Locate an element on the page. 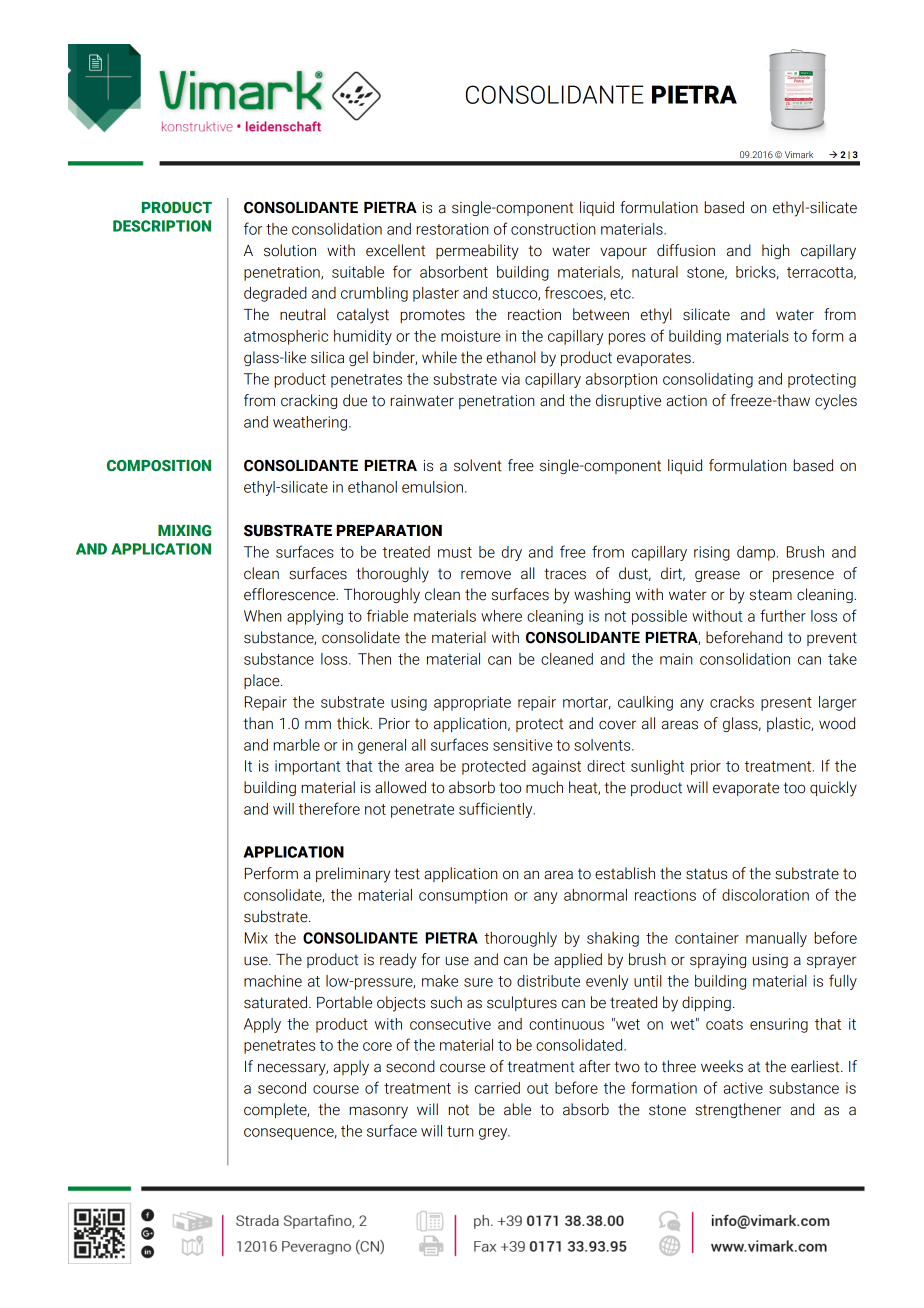 The image size is (924, 1308). cycles is located at coordinates (836, 402).
